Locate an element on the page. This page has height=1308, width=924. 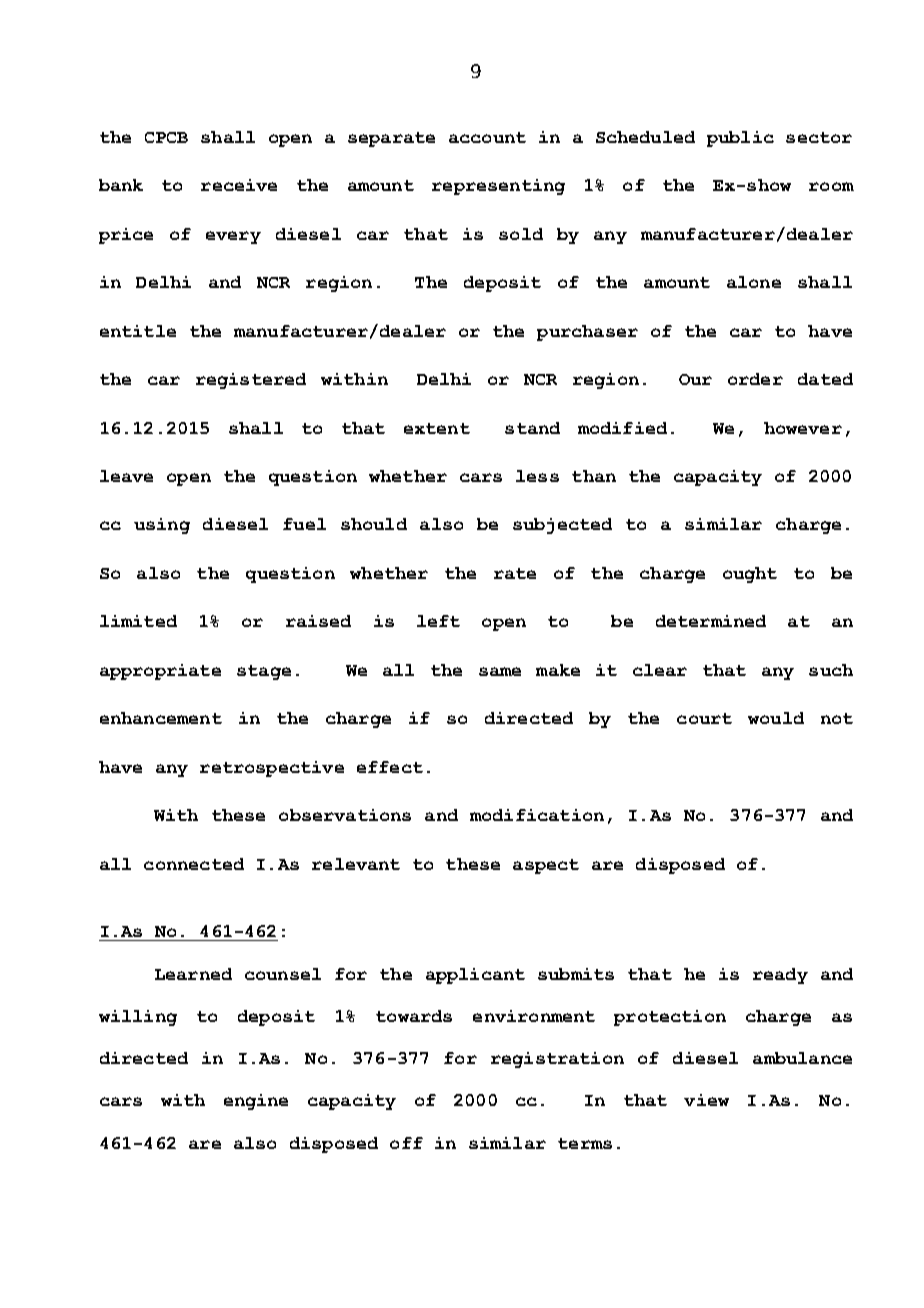
representing is located at coordinates (498, 187).
